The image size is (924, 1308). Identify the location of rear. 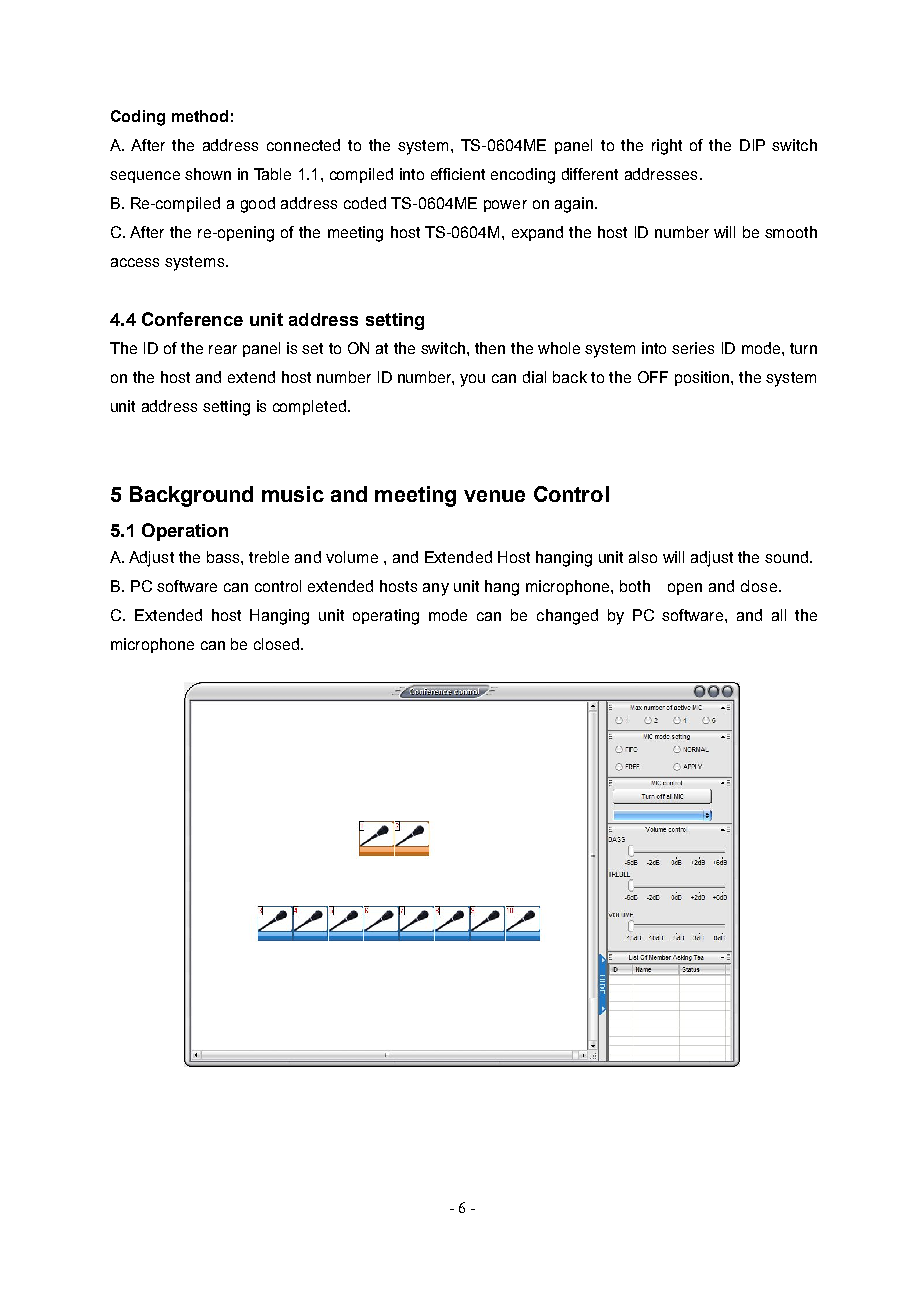
(223, 349).
